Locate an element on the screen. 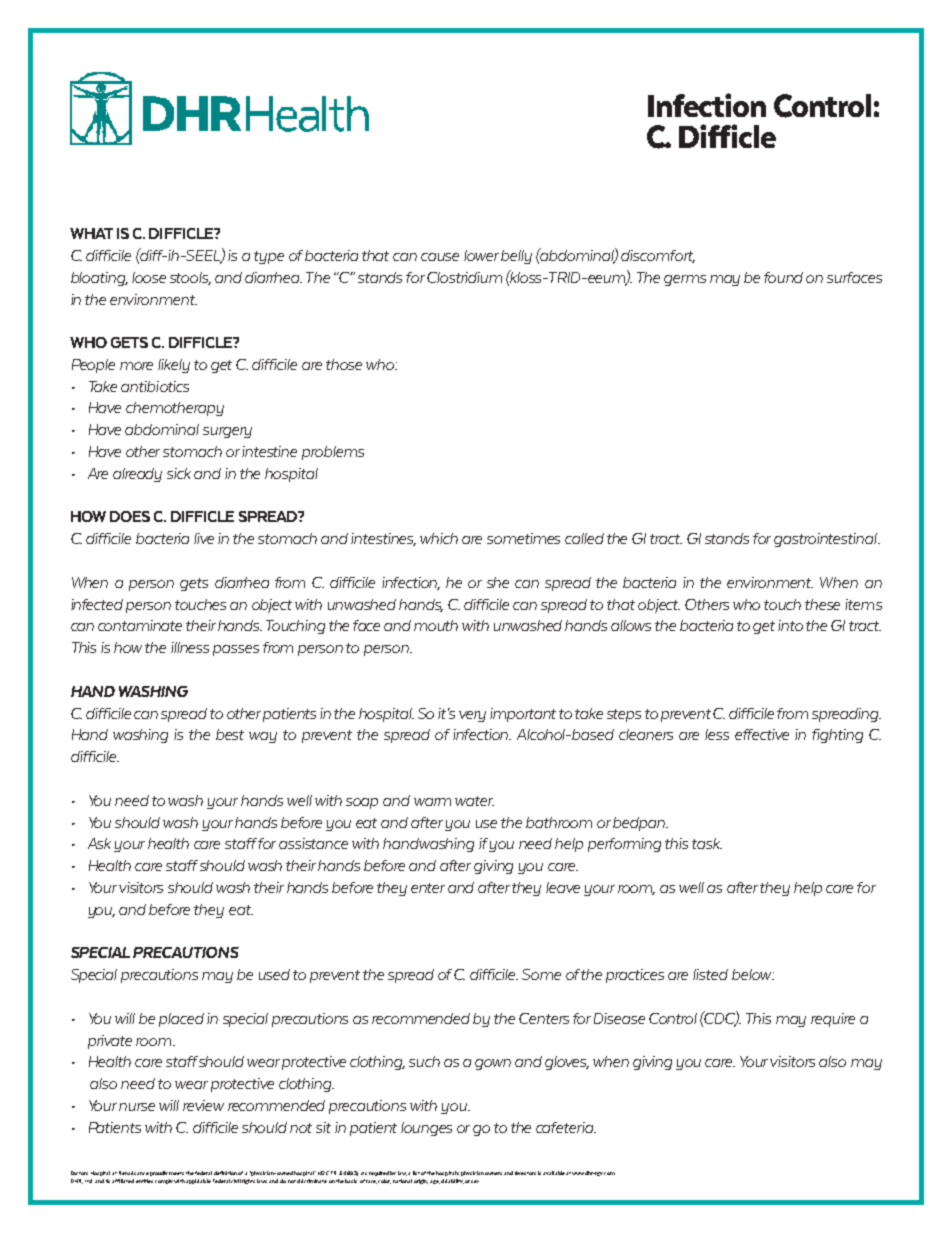 This screenshot has width=952, height=1233. stools is located at coordinates (190, 278).
